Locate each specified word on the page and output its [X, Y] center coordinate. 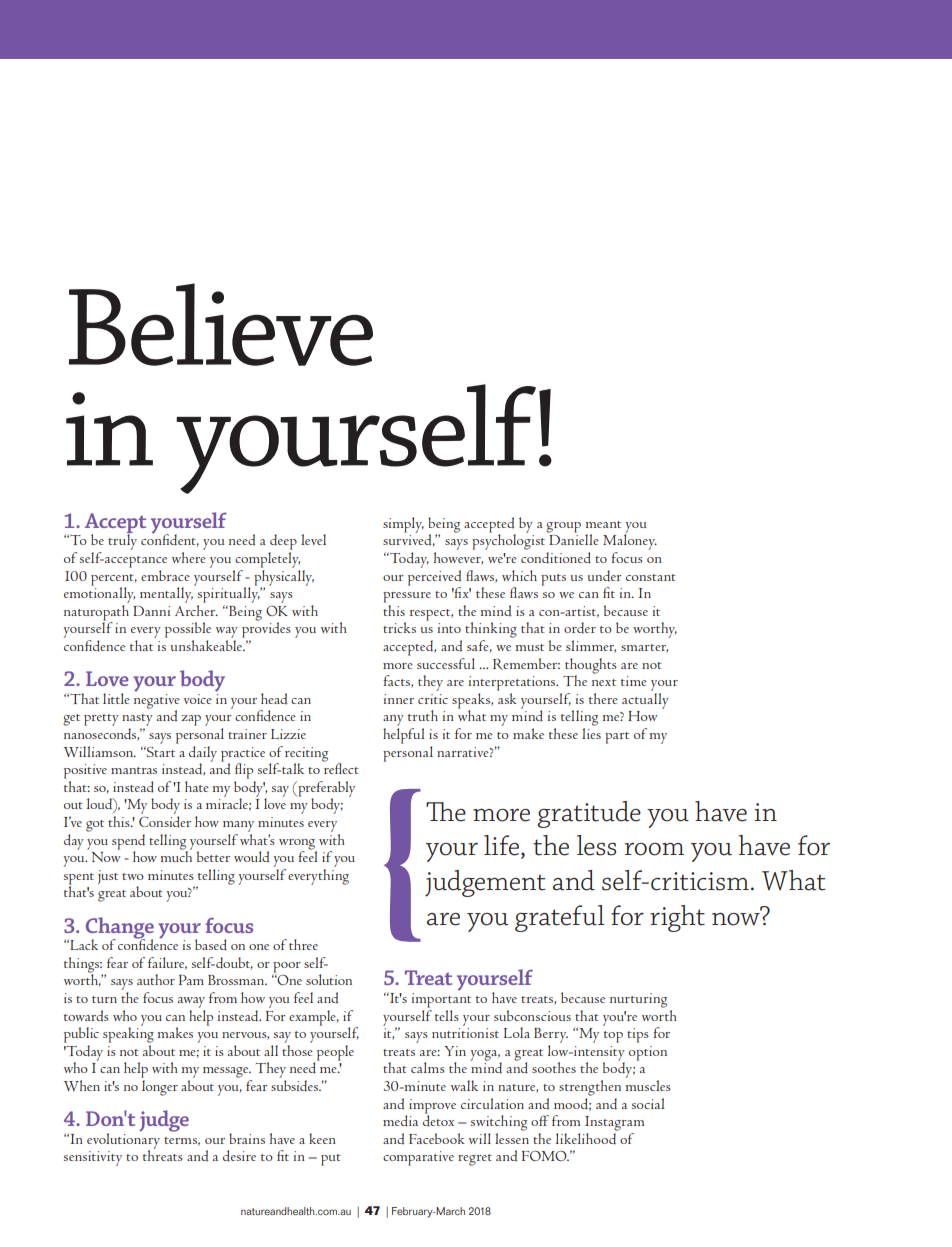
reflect [341, 767]
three [303, 944]
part [617, 738]
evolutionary [123, 1142]
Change [120, 929]
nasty [137, 720]
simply [403, 525]
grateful [560, 918]
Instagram [615, 1123]
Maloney [630, 541]
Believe [221, 324]
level [313, 539]
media [400, 1121]
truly [122, 541]
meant [603, 524]
